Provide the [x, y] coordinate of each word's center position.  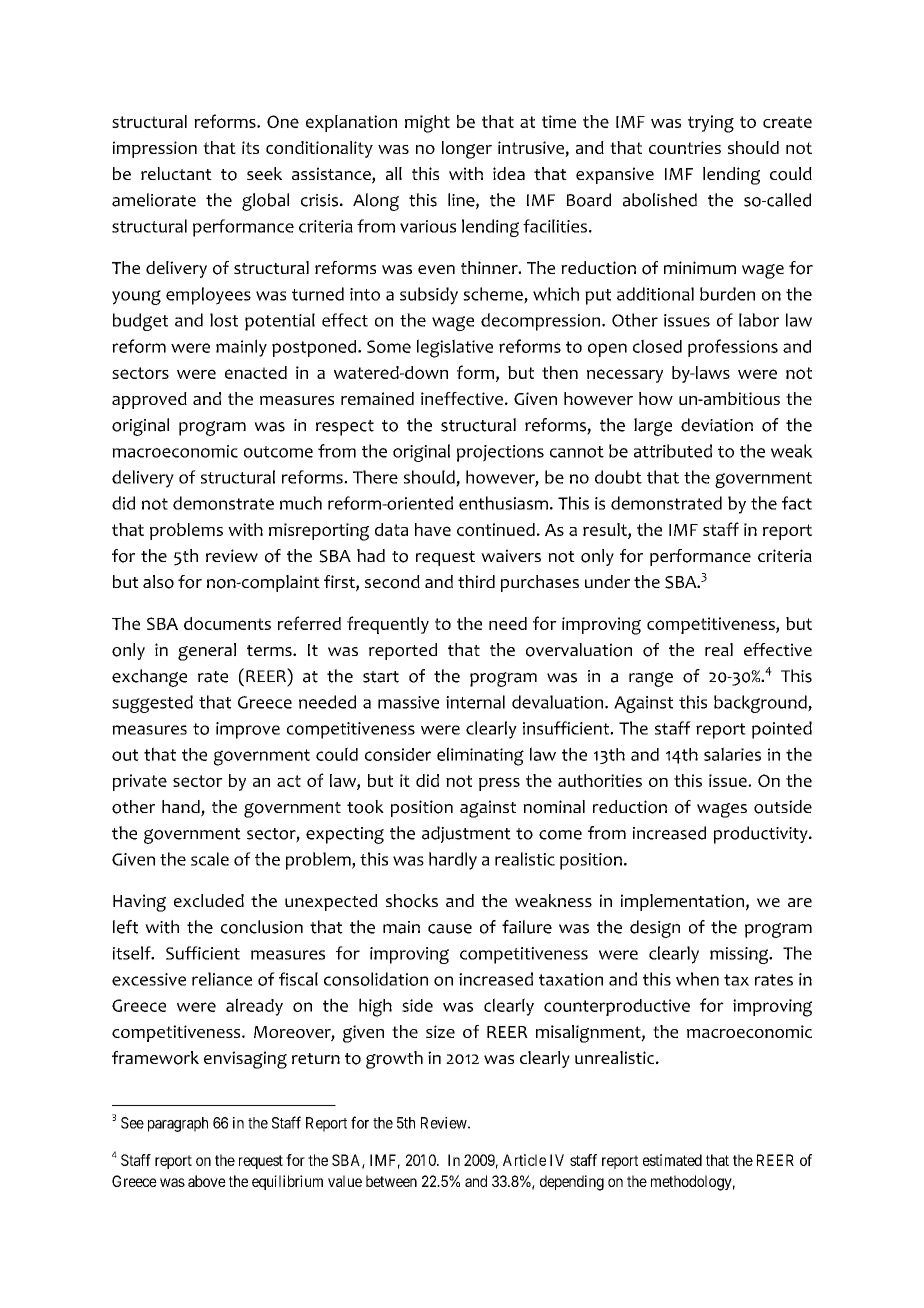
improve [248, 730]
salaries [732, 754]
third [476, 581]
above [207, 1181]
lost [224, 320]
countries [685, 147]
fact [797, 503]
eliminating [480, 756]
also [158, 582]
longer [467, 150]
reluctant [176, 173]
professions [733, 348]
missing [740, 955]
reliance [222, 979]
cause [450, 929]
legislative [455, 348]
